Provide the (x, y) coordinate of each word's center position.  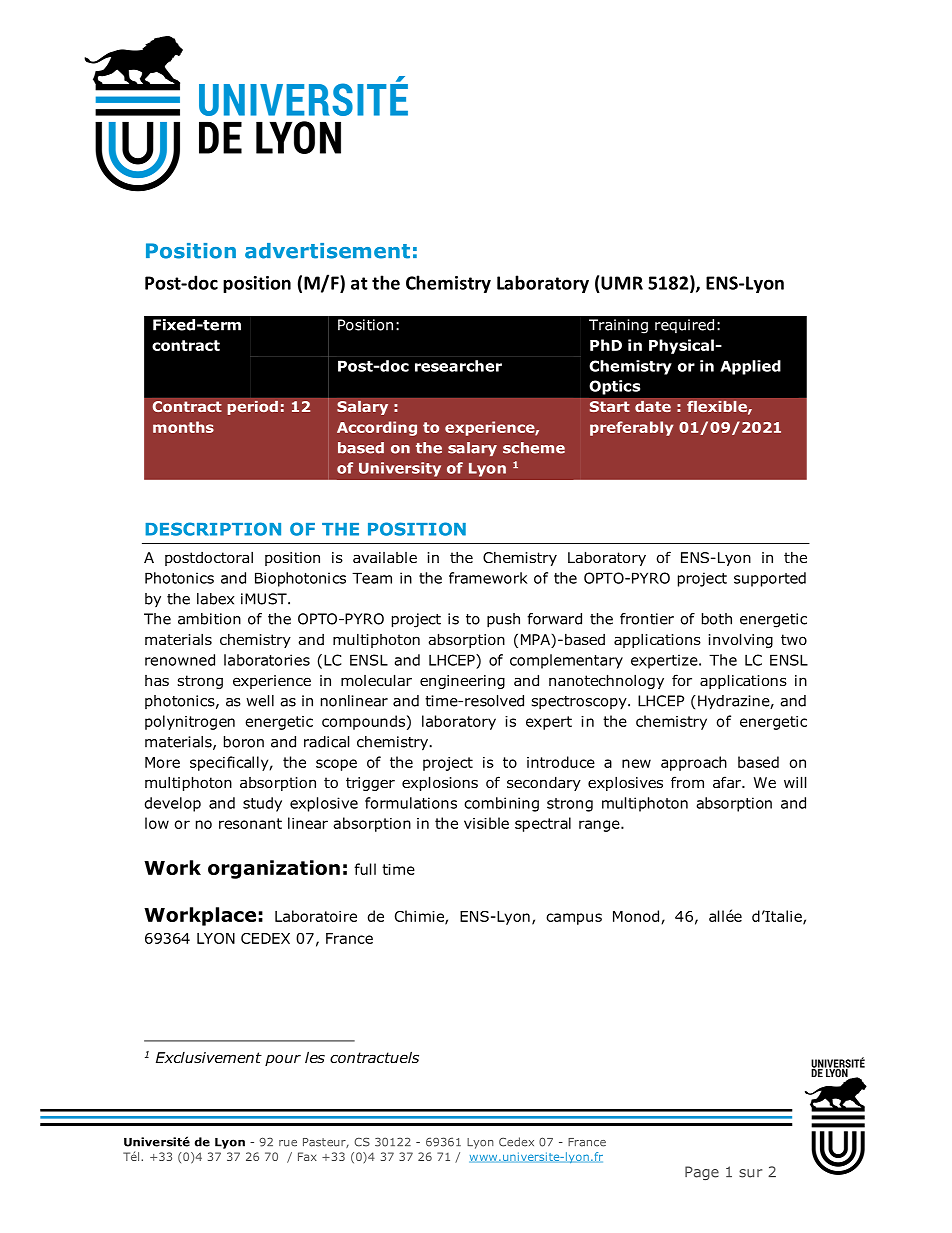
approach (694, 763)
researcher (458, 366)
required (684, 326)
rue (288, 1143)
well (260, 701)
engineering (462, 682)
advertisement (327, 251)
